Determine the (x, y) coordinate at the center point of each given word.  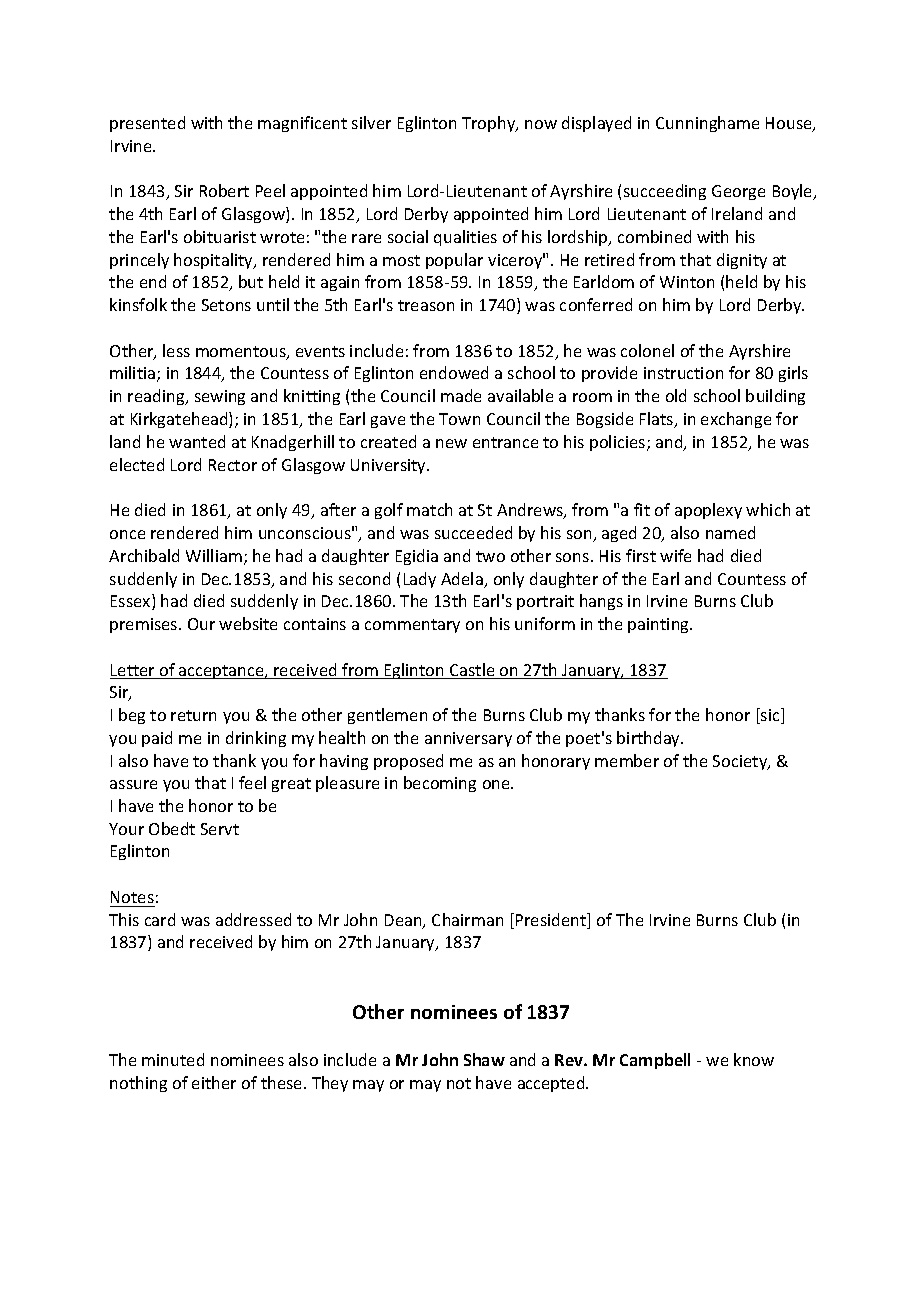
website (248, 623)
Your (126, 829)
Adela (463, 580)
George (738, 192)
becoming (440, 784)
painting (660, 625)
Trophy (490, 124)
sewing (220, 397)
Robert (224, 190)
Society (741, 762)
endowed (454, 372)
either (214, 1082)
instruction (683, 373)
